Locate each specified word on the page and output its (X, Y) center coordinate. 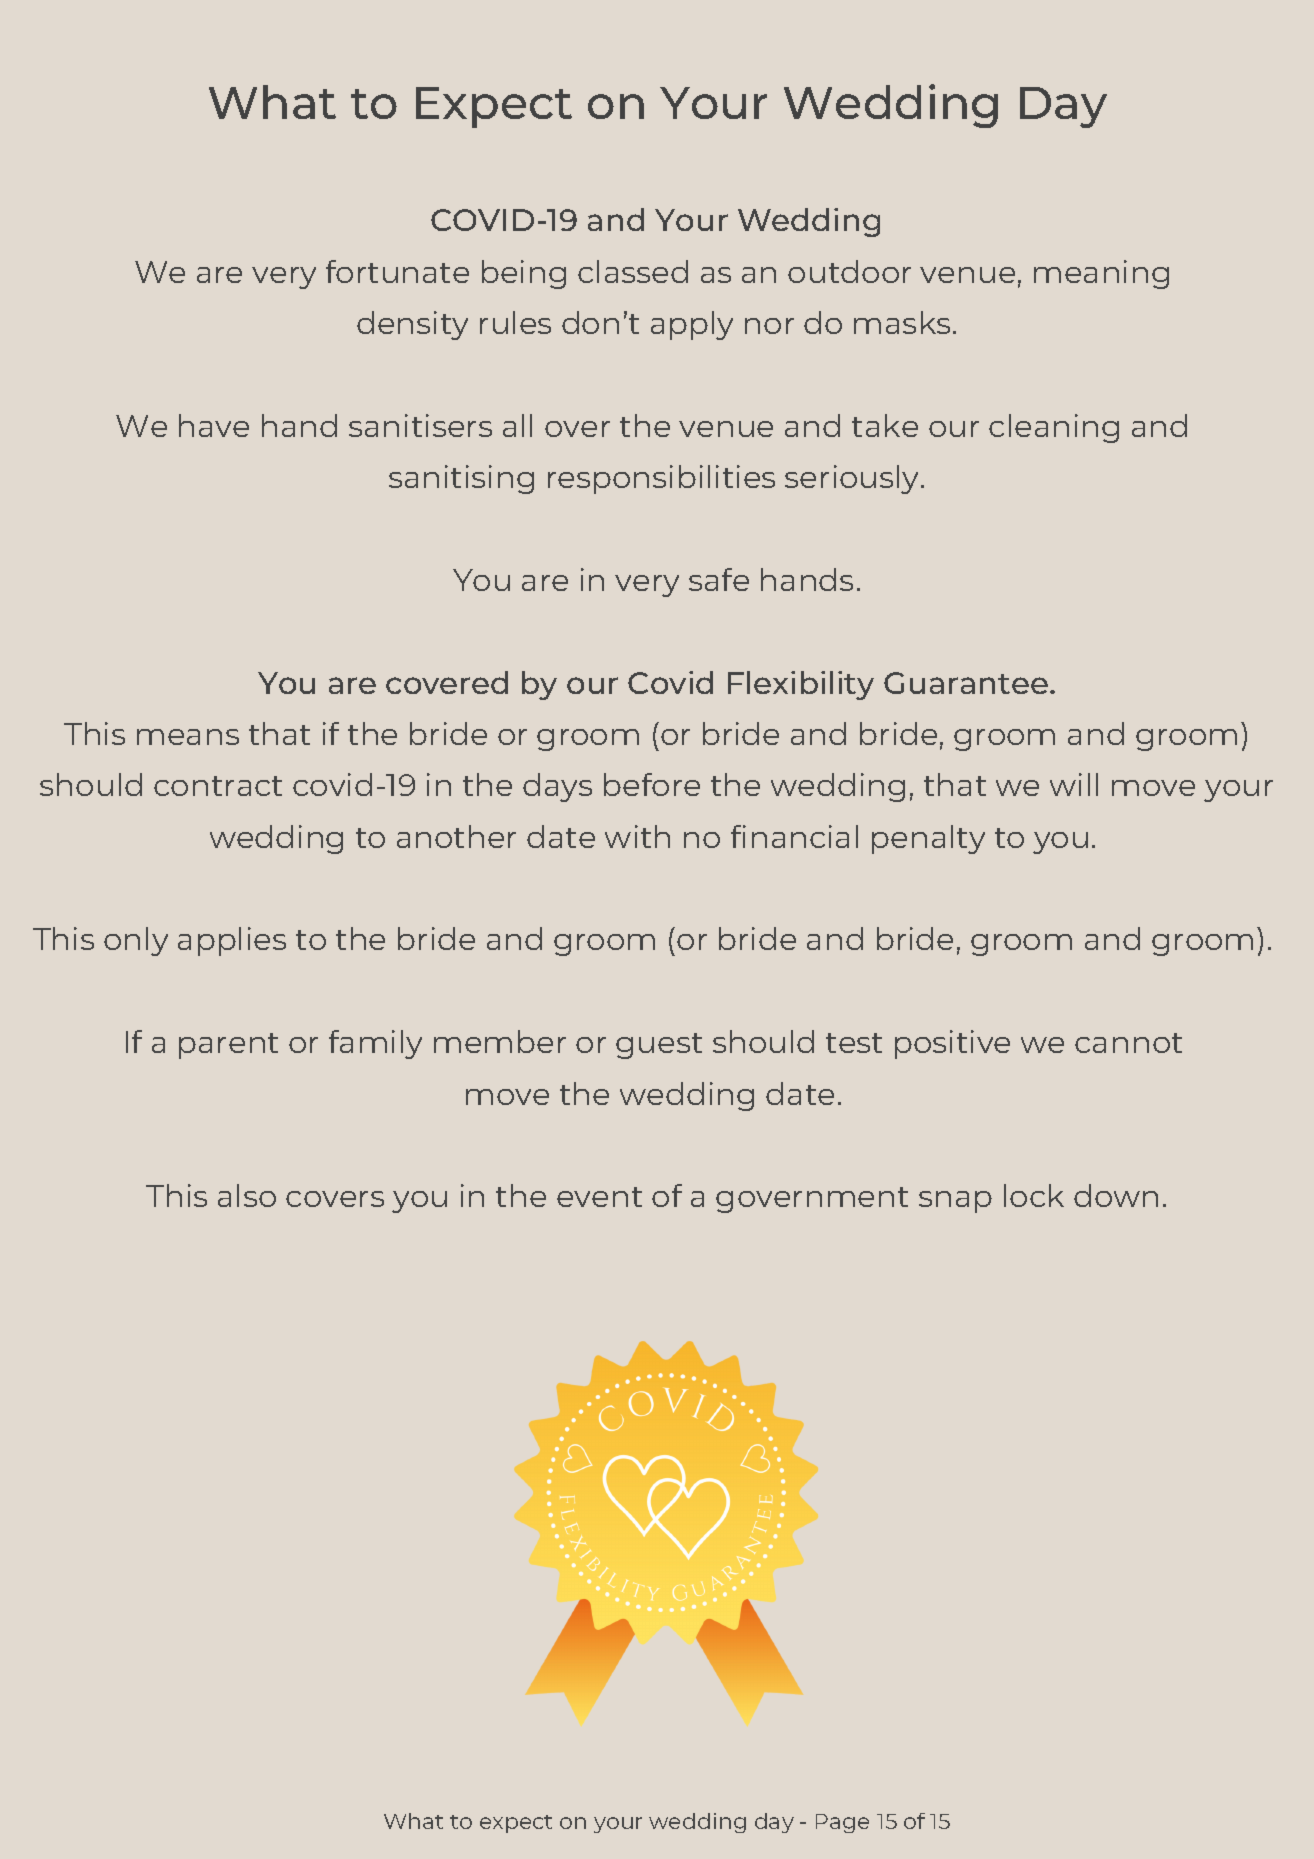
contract (218, 786)
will (1074, 784)
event (599, 1197)
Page (842, 1823)
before (652, 784)
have (214, 425)
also (247, 1195)
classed (633, 271)
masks (902, 322)
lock (1034, 1195)
